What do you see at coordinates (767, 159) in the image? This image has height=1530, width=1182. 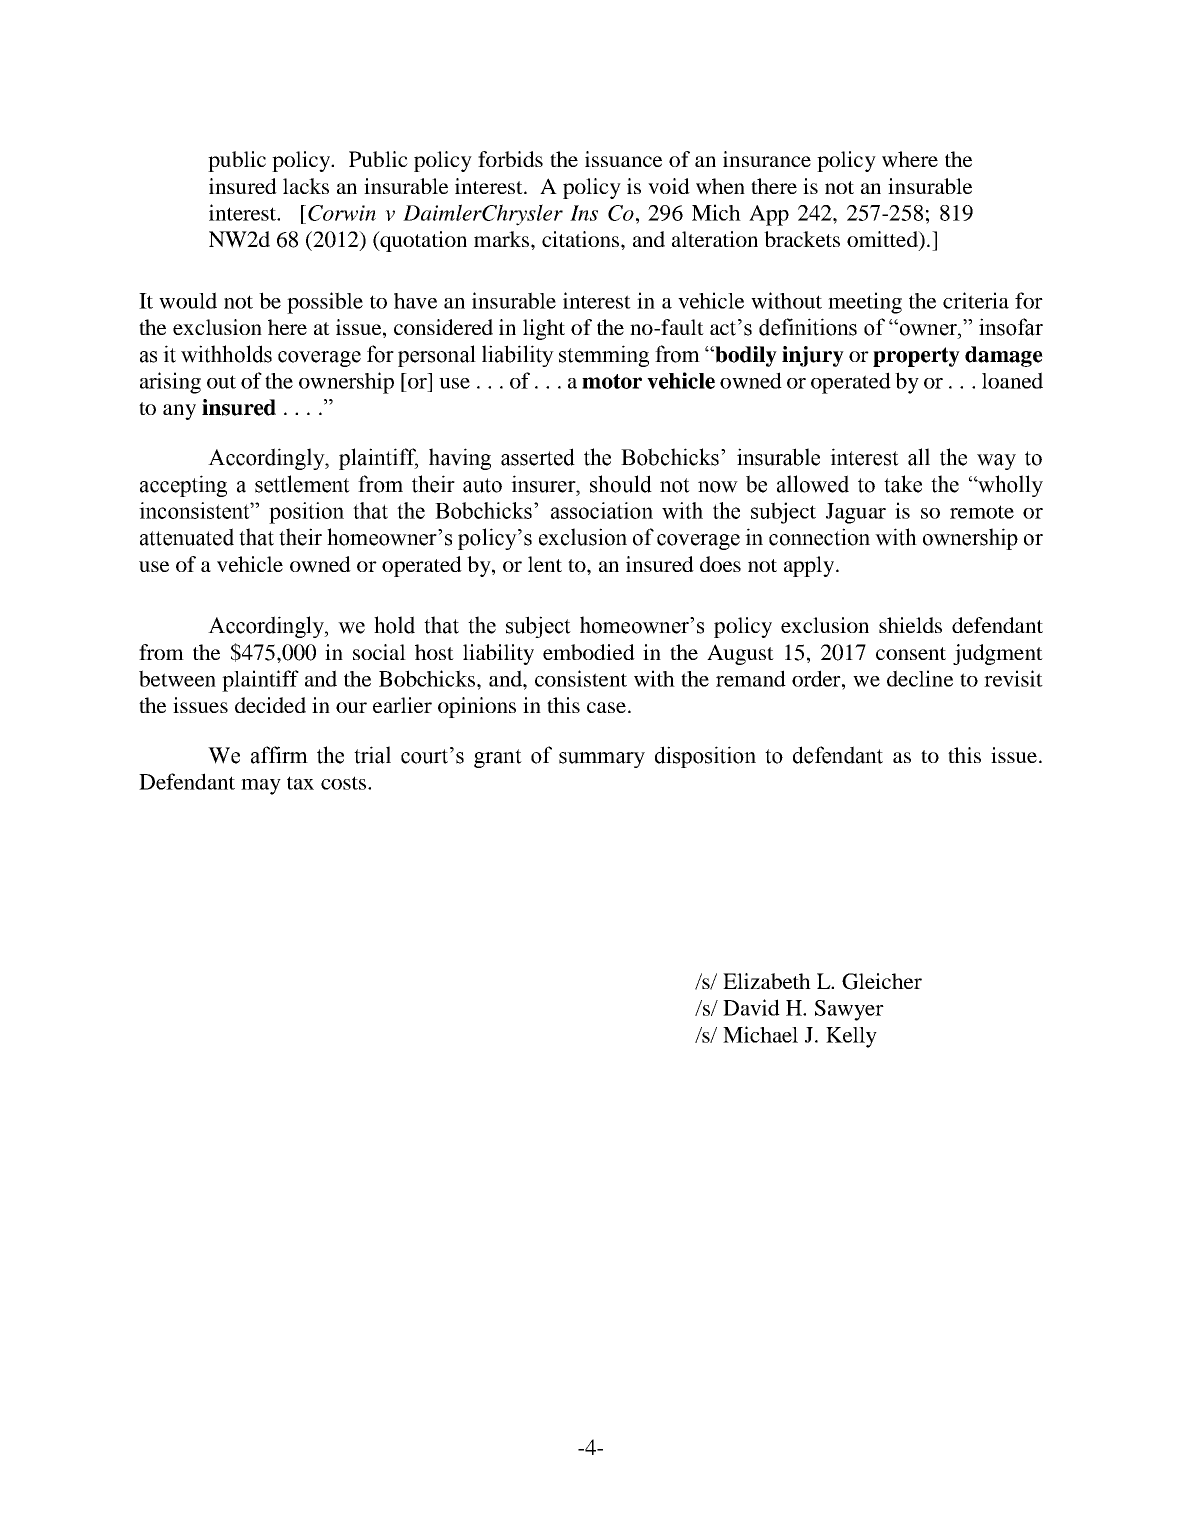 I see `insurance` at bounding box center [767, 159].
